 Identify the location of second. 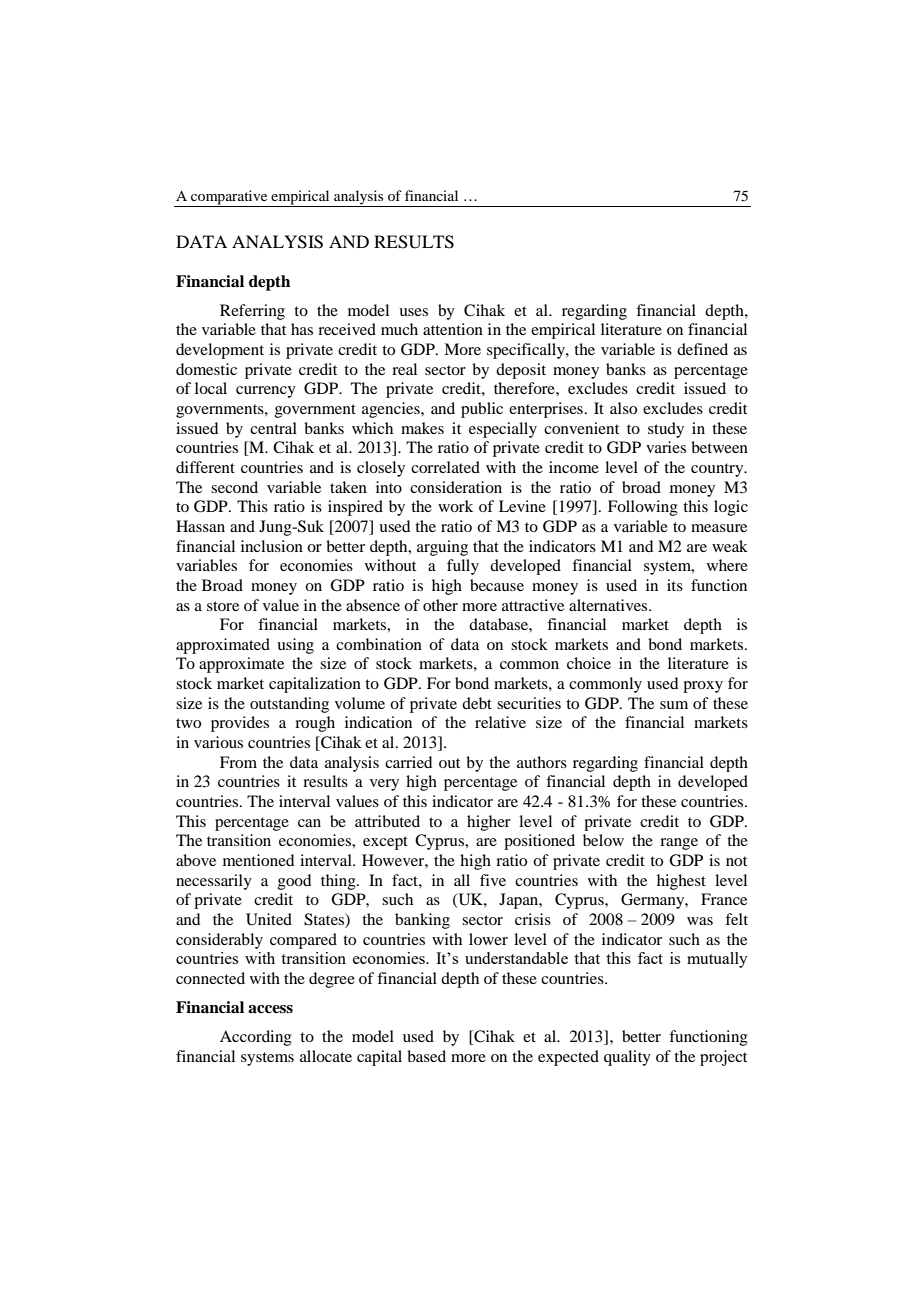
(234, 487).
